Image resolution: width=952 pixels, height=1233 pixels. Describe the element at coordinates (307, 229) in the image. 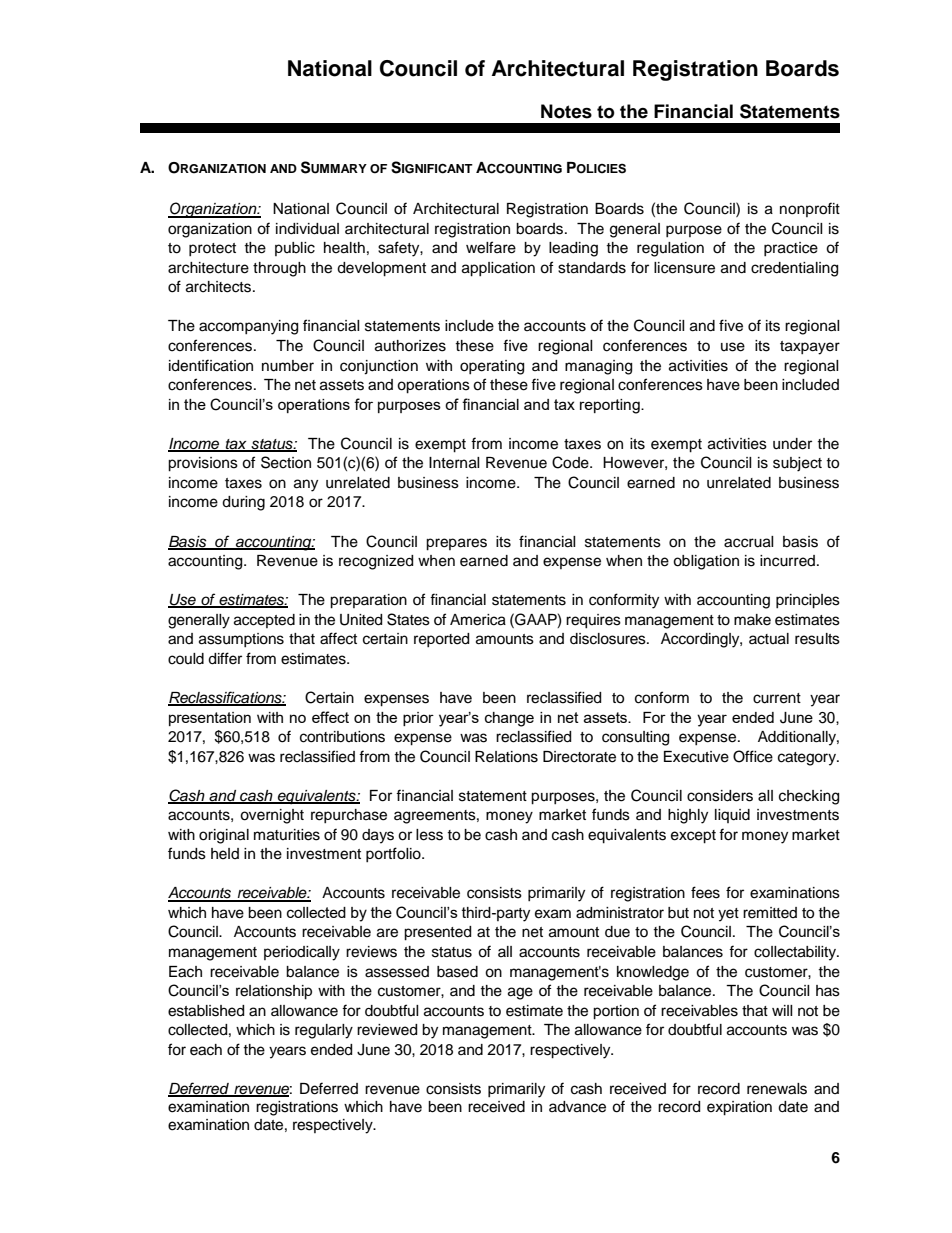

I see `individual` at that location.
